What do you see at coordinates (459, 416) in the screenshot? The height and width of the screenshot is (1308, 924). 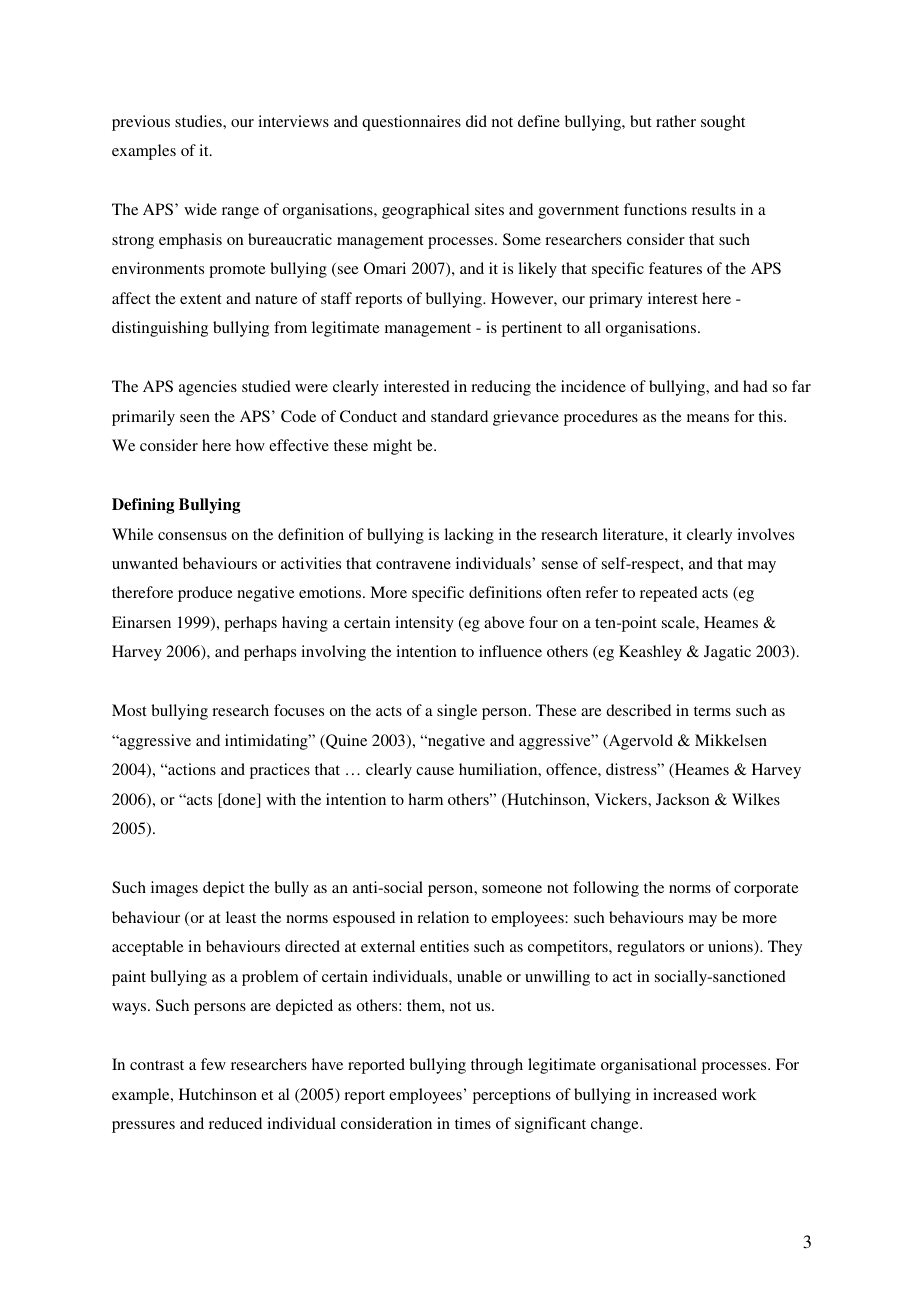 I see `standard` at bounding box center [459, 416].
